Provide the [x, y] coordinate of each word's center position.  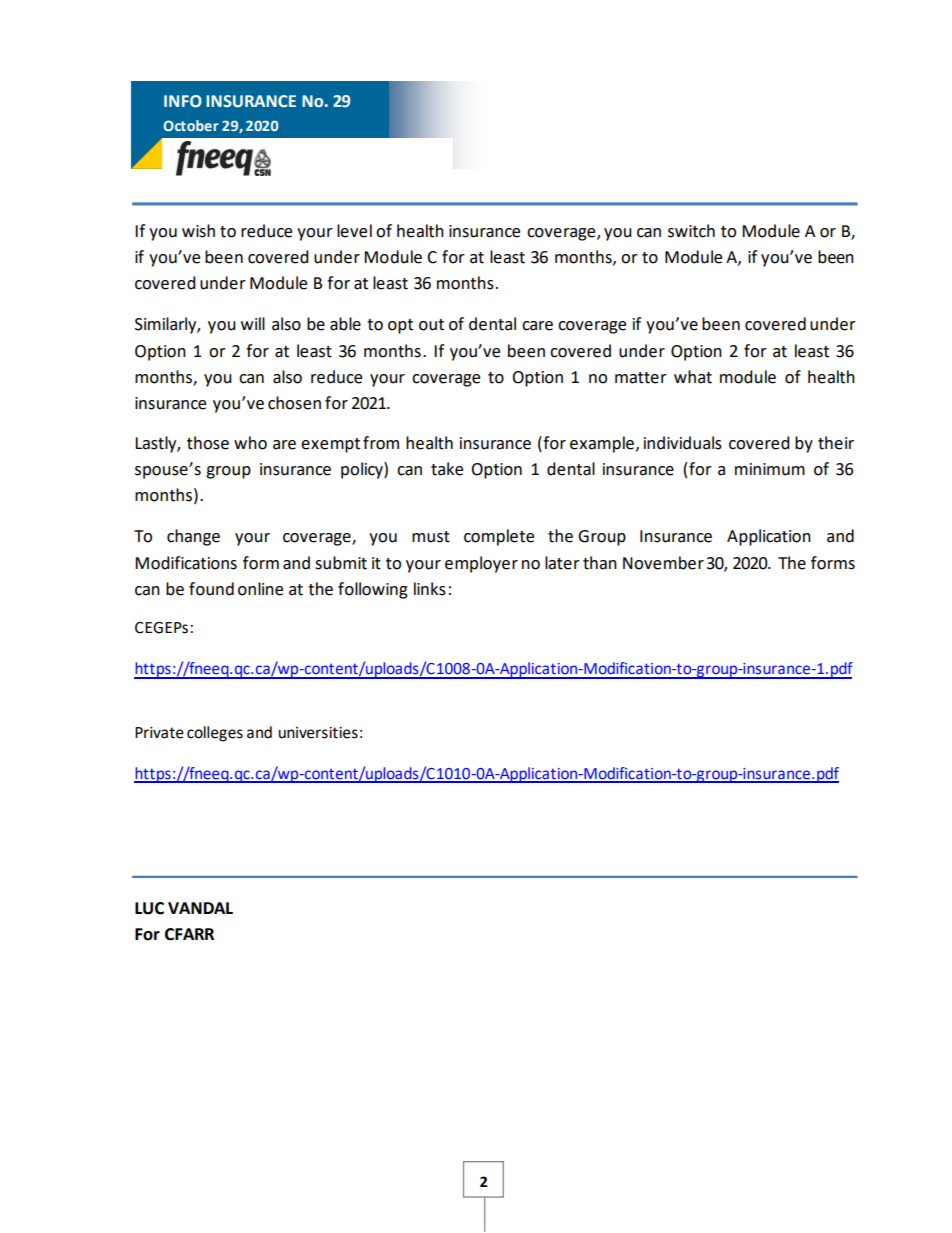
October [191, 125]
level [354, 231]
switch [691, 231]
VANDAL [200, 908]
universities [318, 733]
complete [499, 537]
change [193, 537]
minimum [770, 469]
